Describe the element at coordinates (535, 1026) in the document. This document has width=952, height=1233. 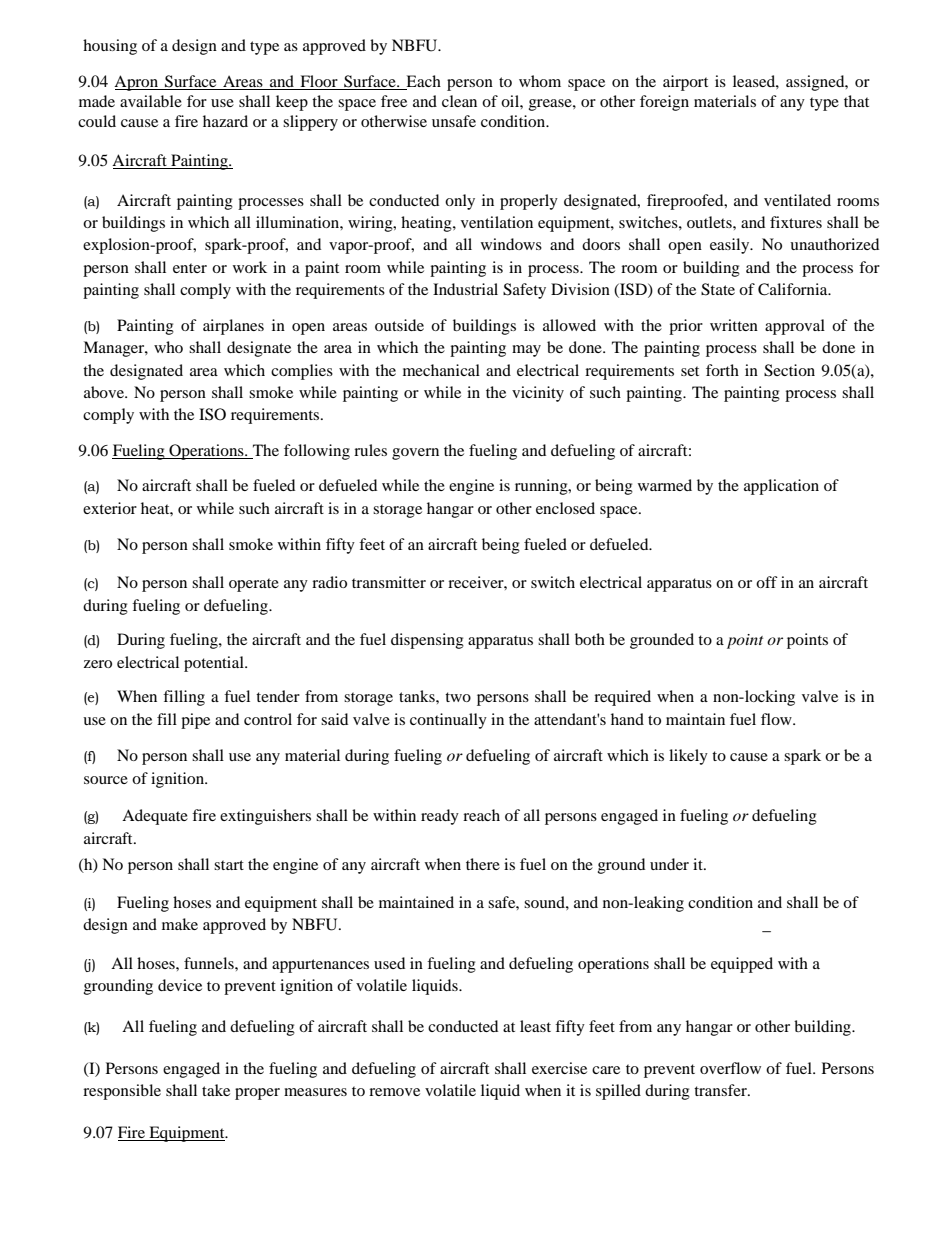
I see `least` at that location.
